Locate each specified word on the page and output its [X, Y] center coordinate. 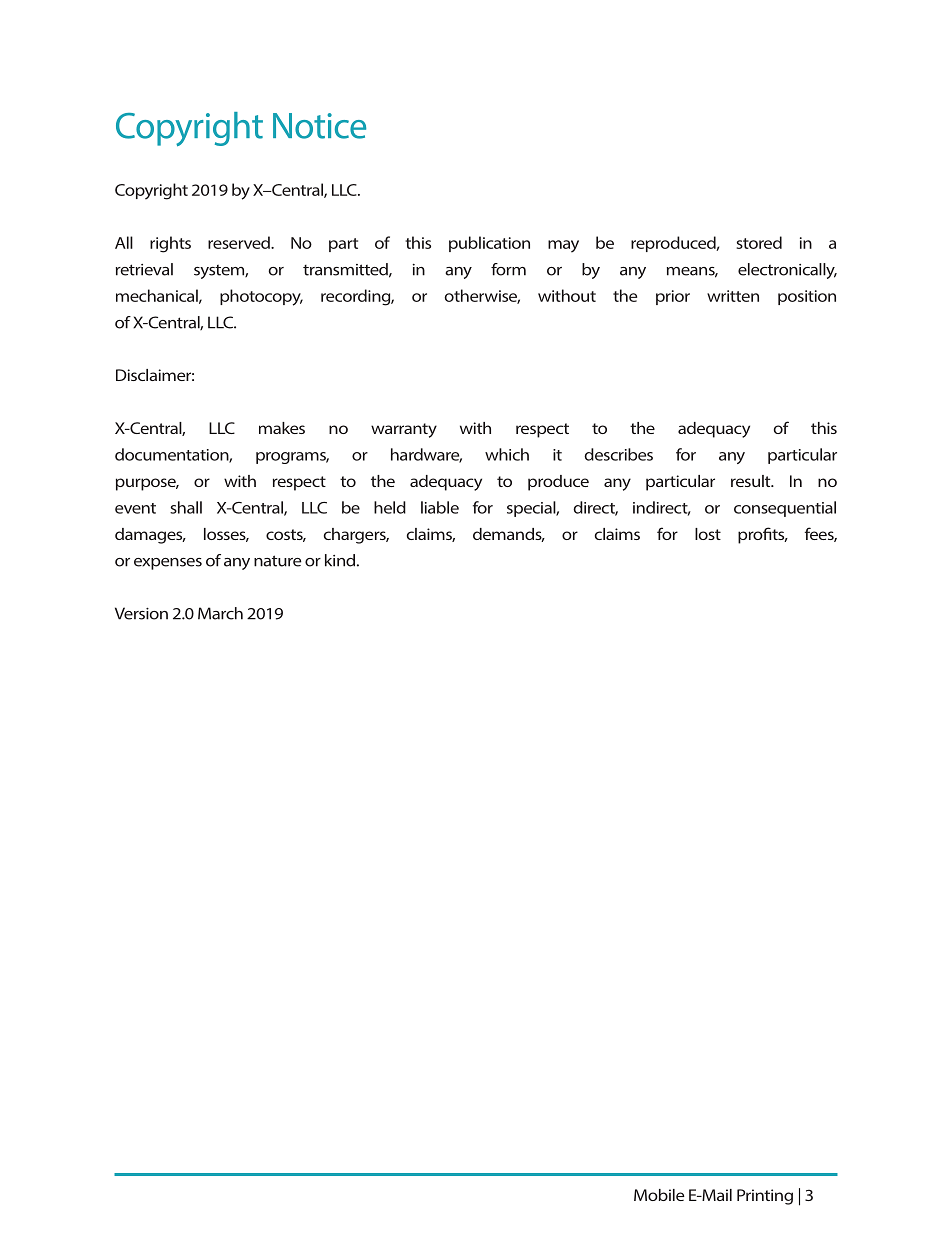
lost [708, 534]
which [507, 454]
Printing [765, 1197]
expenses [168, 564]
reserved [240, 242]
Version [141, 613]
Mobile [659, 1195]
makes [282, 428]
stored [759, 242]
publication [489, 244]
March [220, 613]
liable [440, 507]
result [752, 481]
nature [277, 561]
